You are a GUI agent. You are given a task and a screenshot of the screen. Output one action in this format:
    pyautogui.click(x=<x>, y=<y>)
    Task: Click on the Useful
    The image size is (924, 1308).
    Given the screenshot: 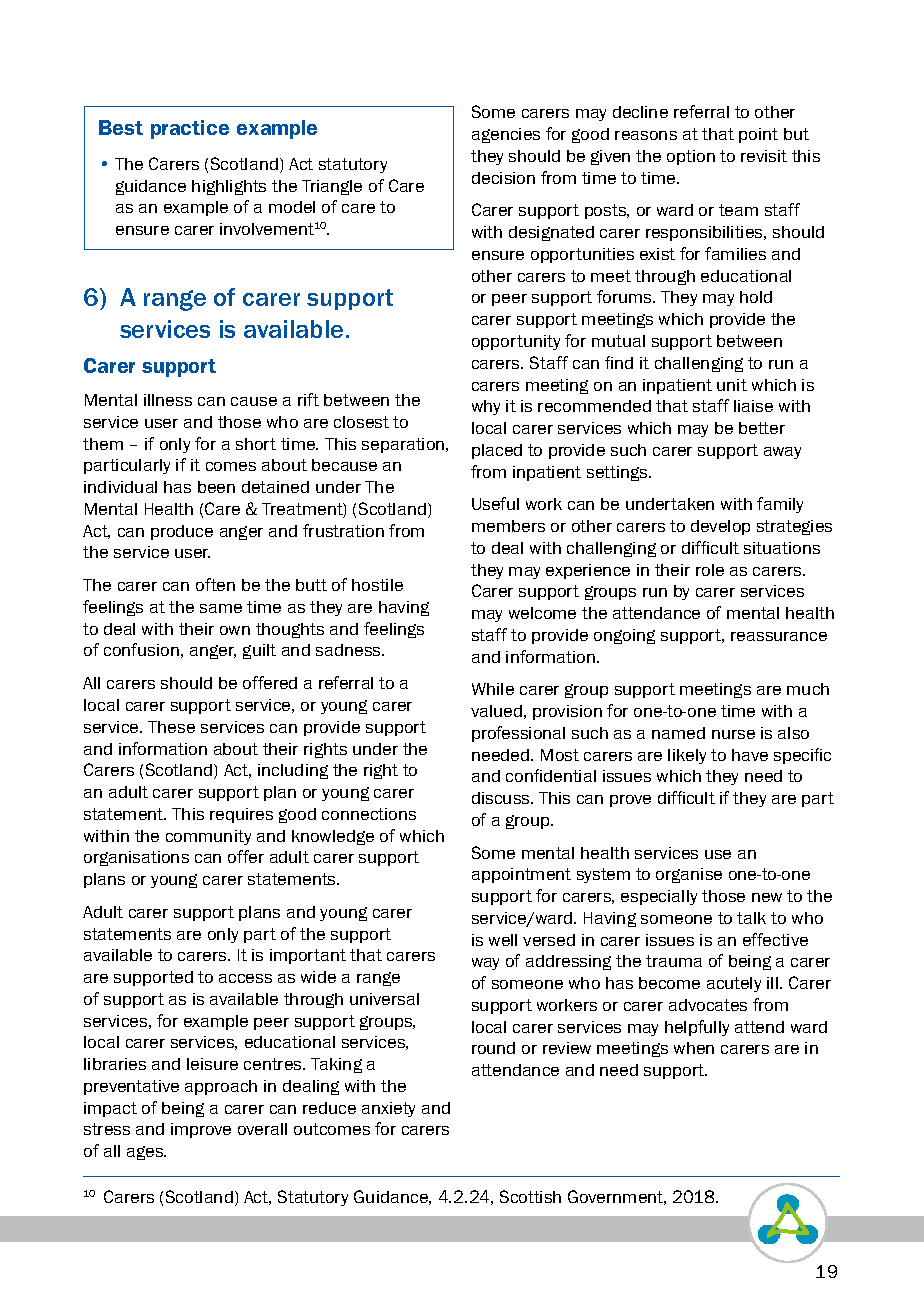 What is the action you would take?
    pyautogui.click(x=495, y=503)
